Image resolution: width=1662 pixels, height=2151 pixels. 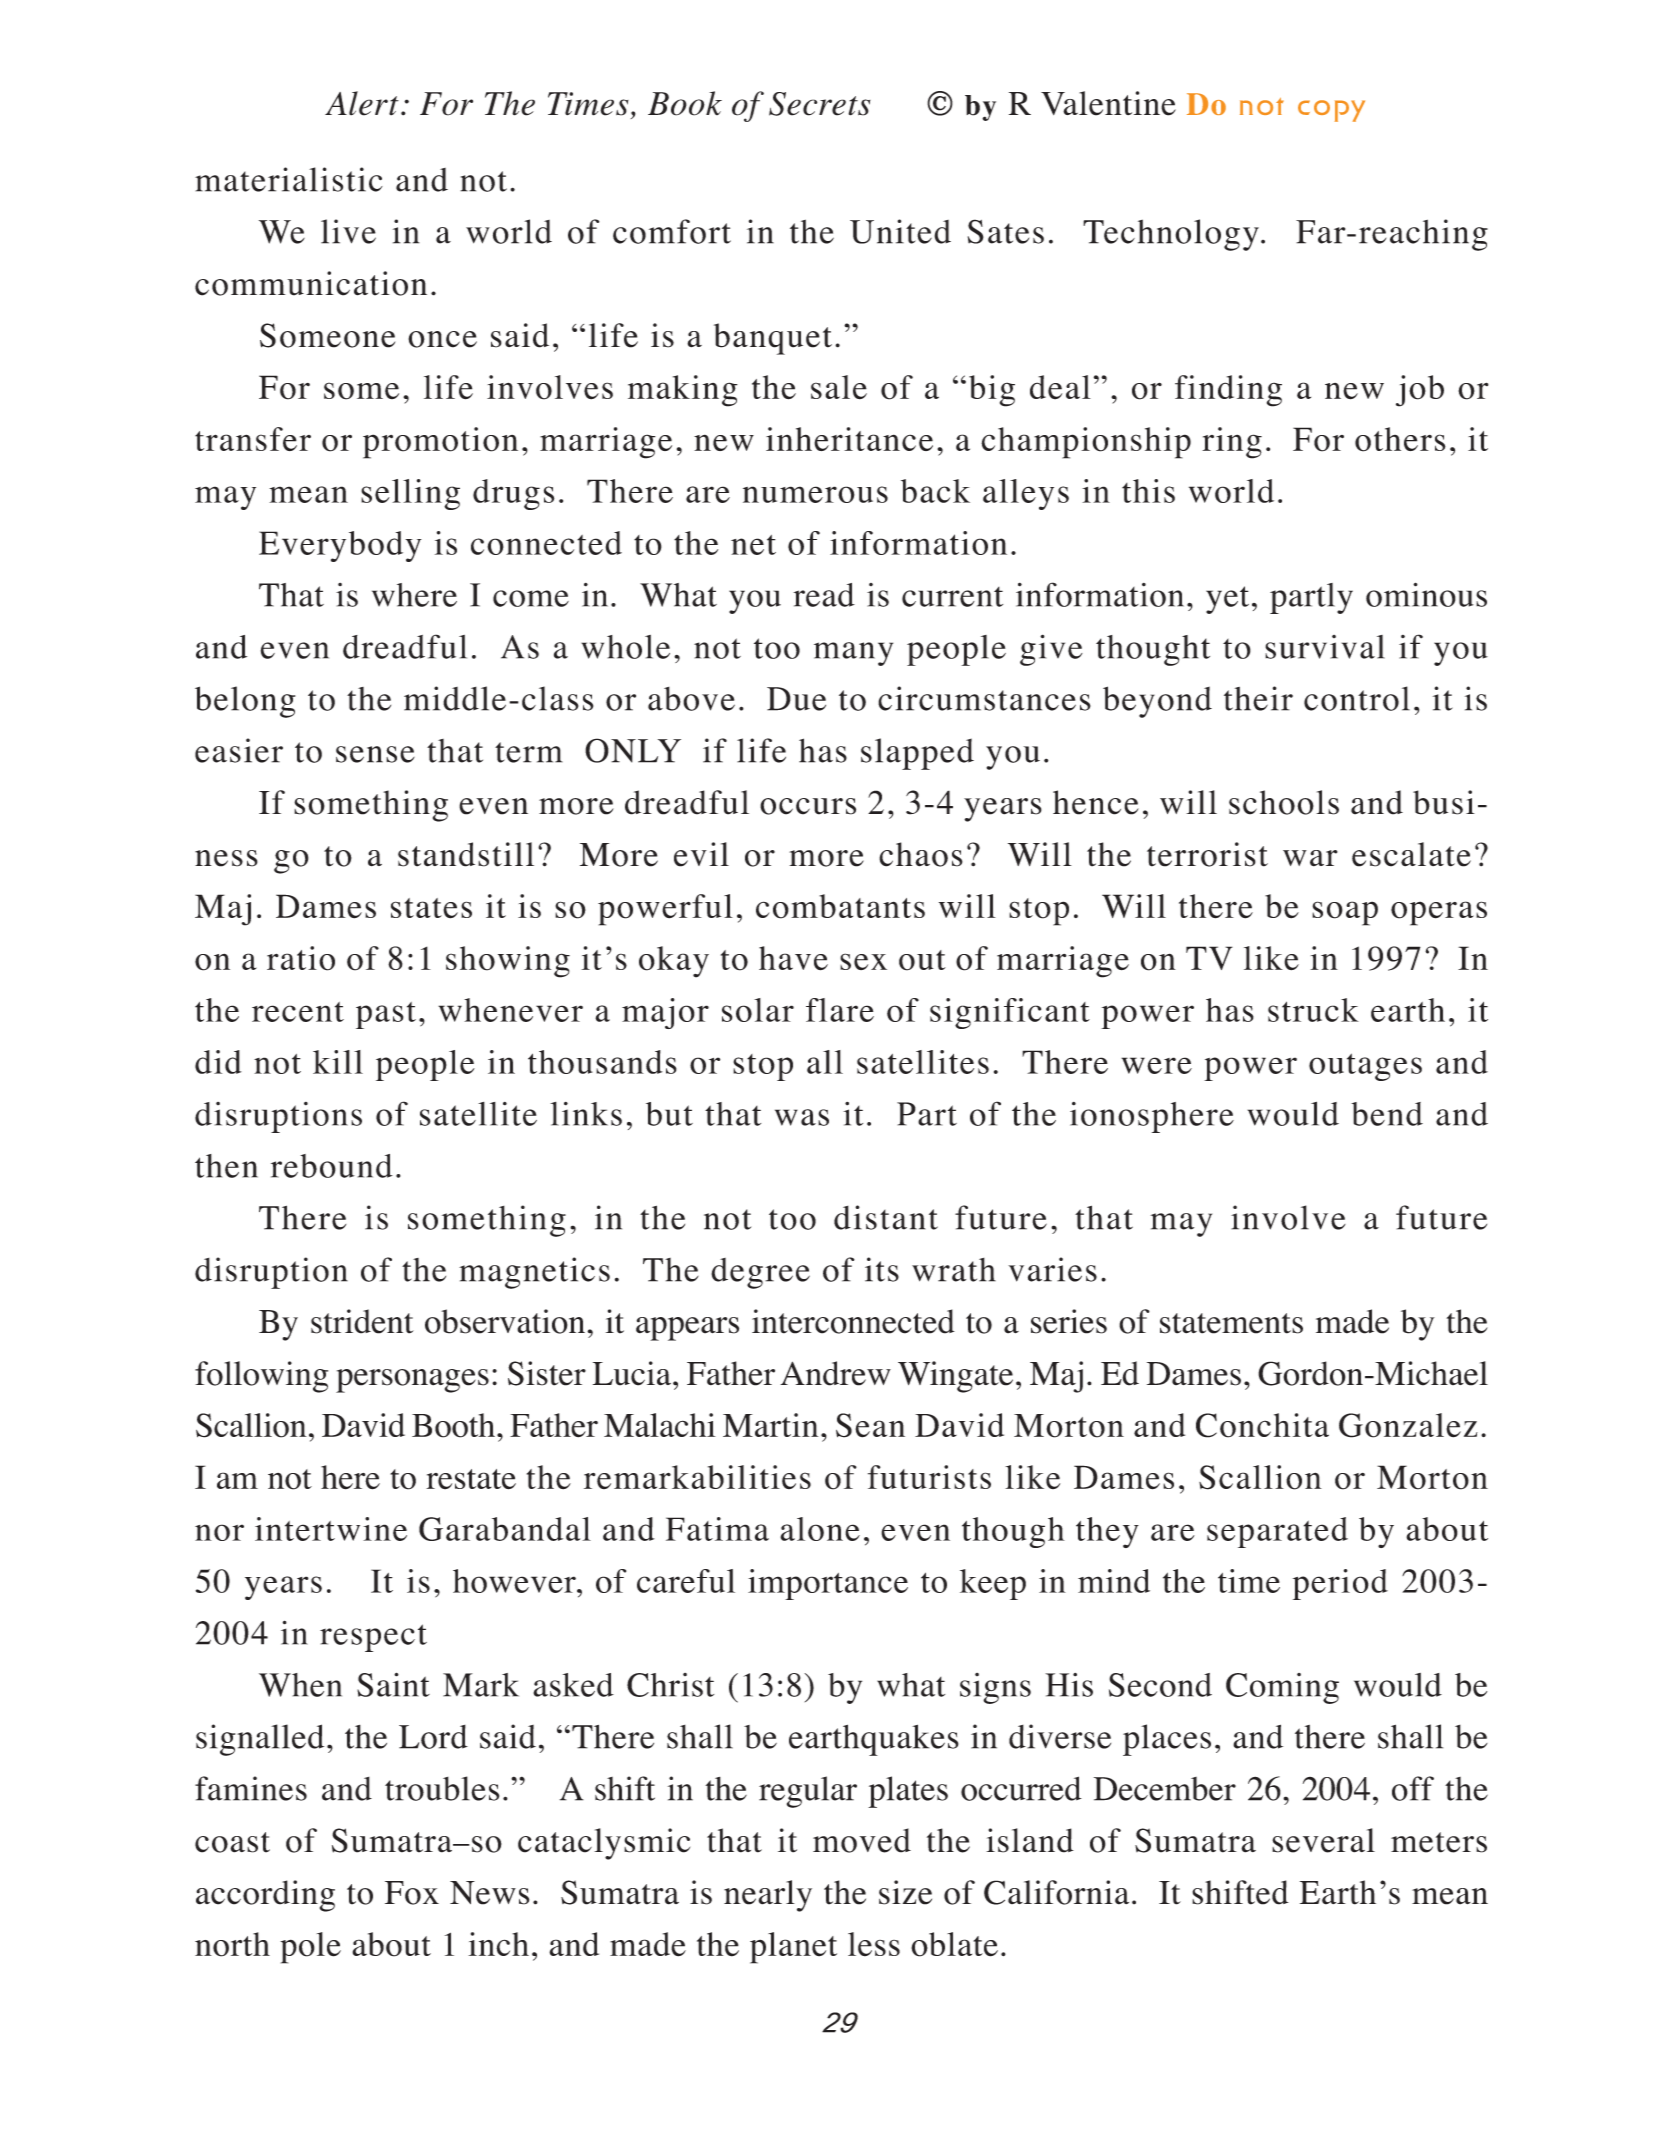 I want to click on statements, so click(x=1231, y=1323).
